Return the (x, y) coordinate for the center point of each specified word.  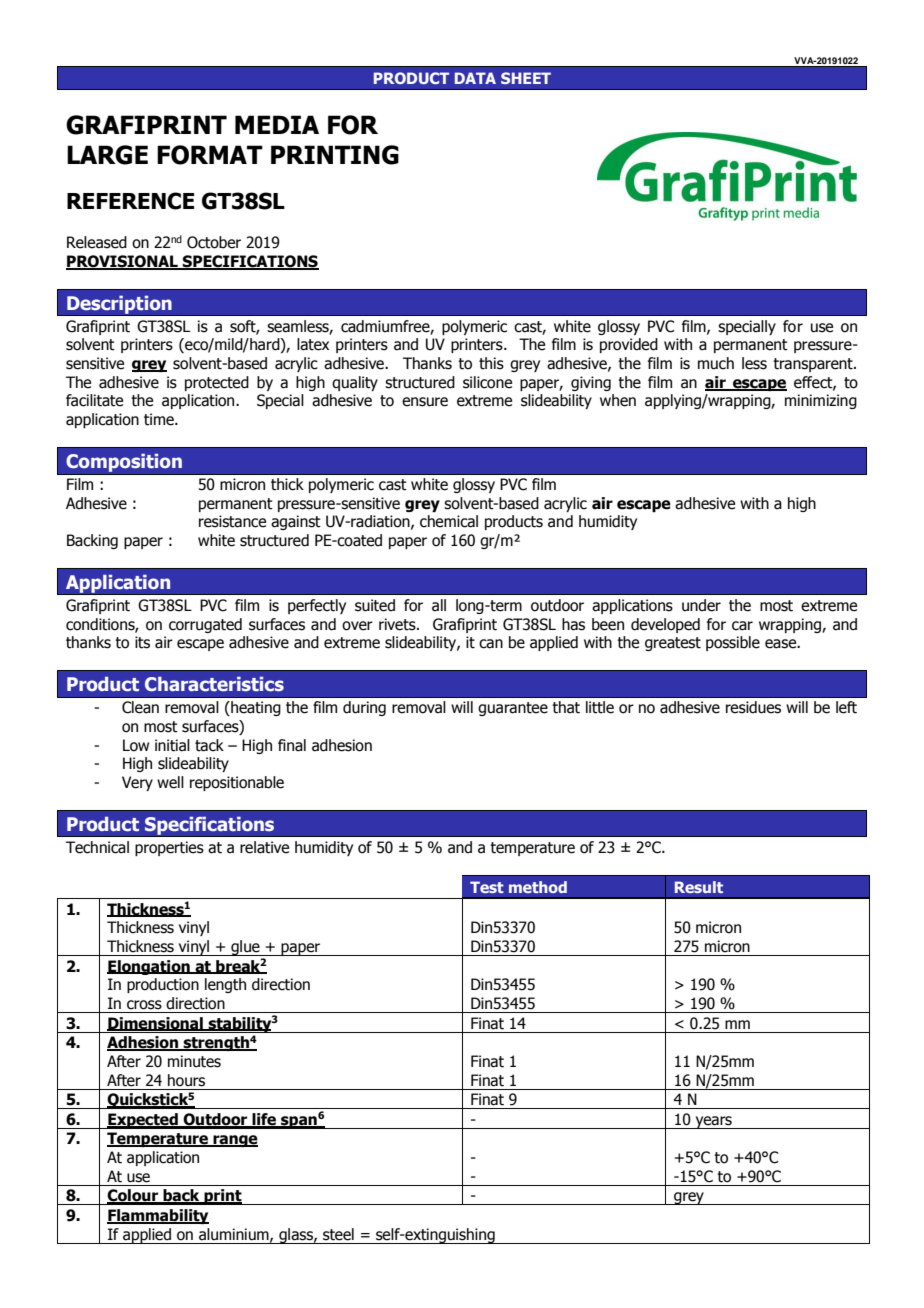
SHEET (526, 78)
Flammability (158, 1216)
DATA (475, 78)
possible (733, 643)
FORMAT (210, 155)
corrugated (205, 625)
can (491, 644)
